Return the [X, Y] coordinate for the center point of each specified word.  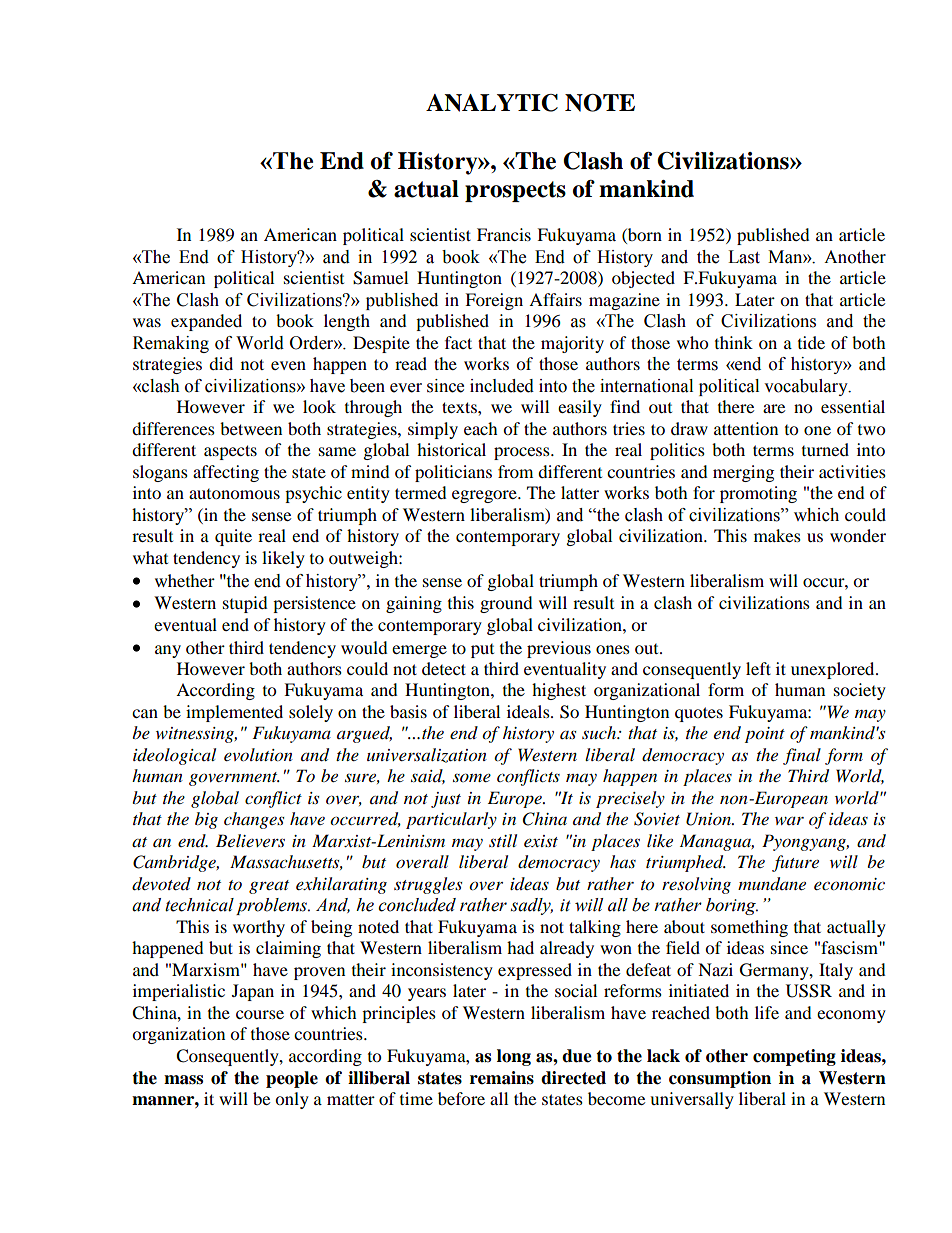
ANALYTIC [492, 103]
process [523, 453]
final [802, 756]
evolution [258, 755]
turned [825, 449]
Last [744, 257]
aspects [230, 452]
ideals [529, 711]
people [292, 1079]
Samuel [380, 278]
